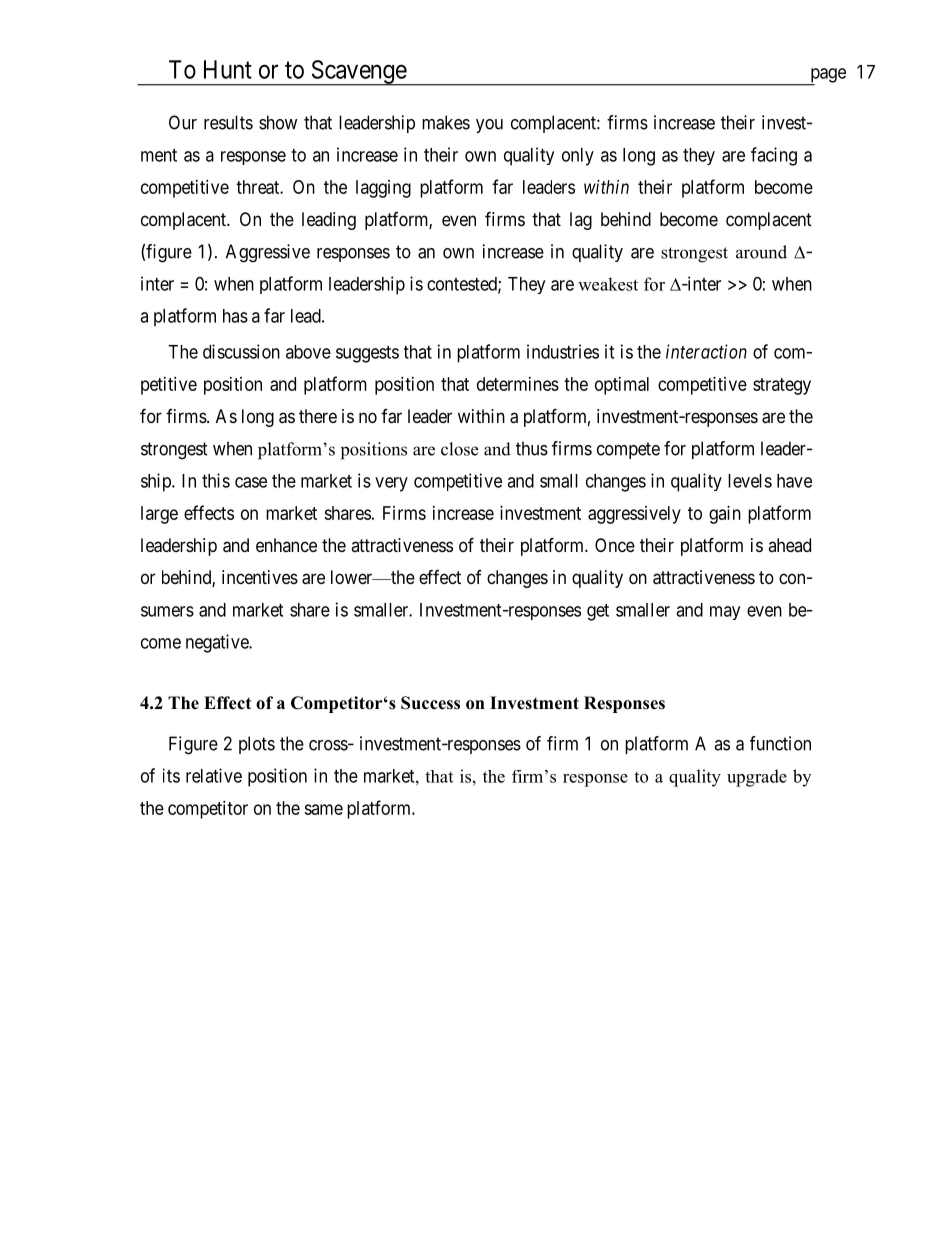 This screenshot has height=1233, width=952. What do you see at coordinates (430, 703) in the screenshot?
I see `Success` at bounding box center [430, 703].
